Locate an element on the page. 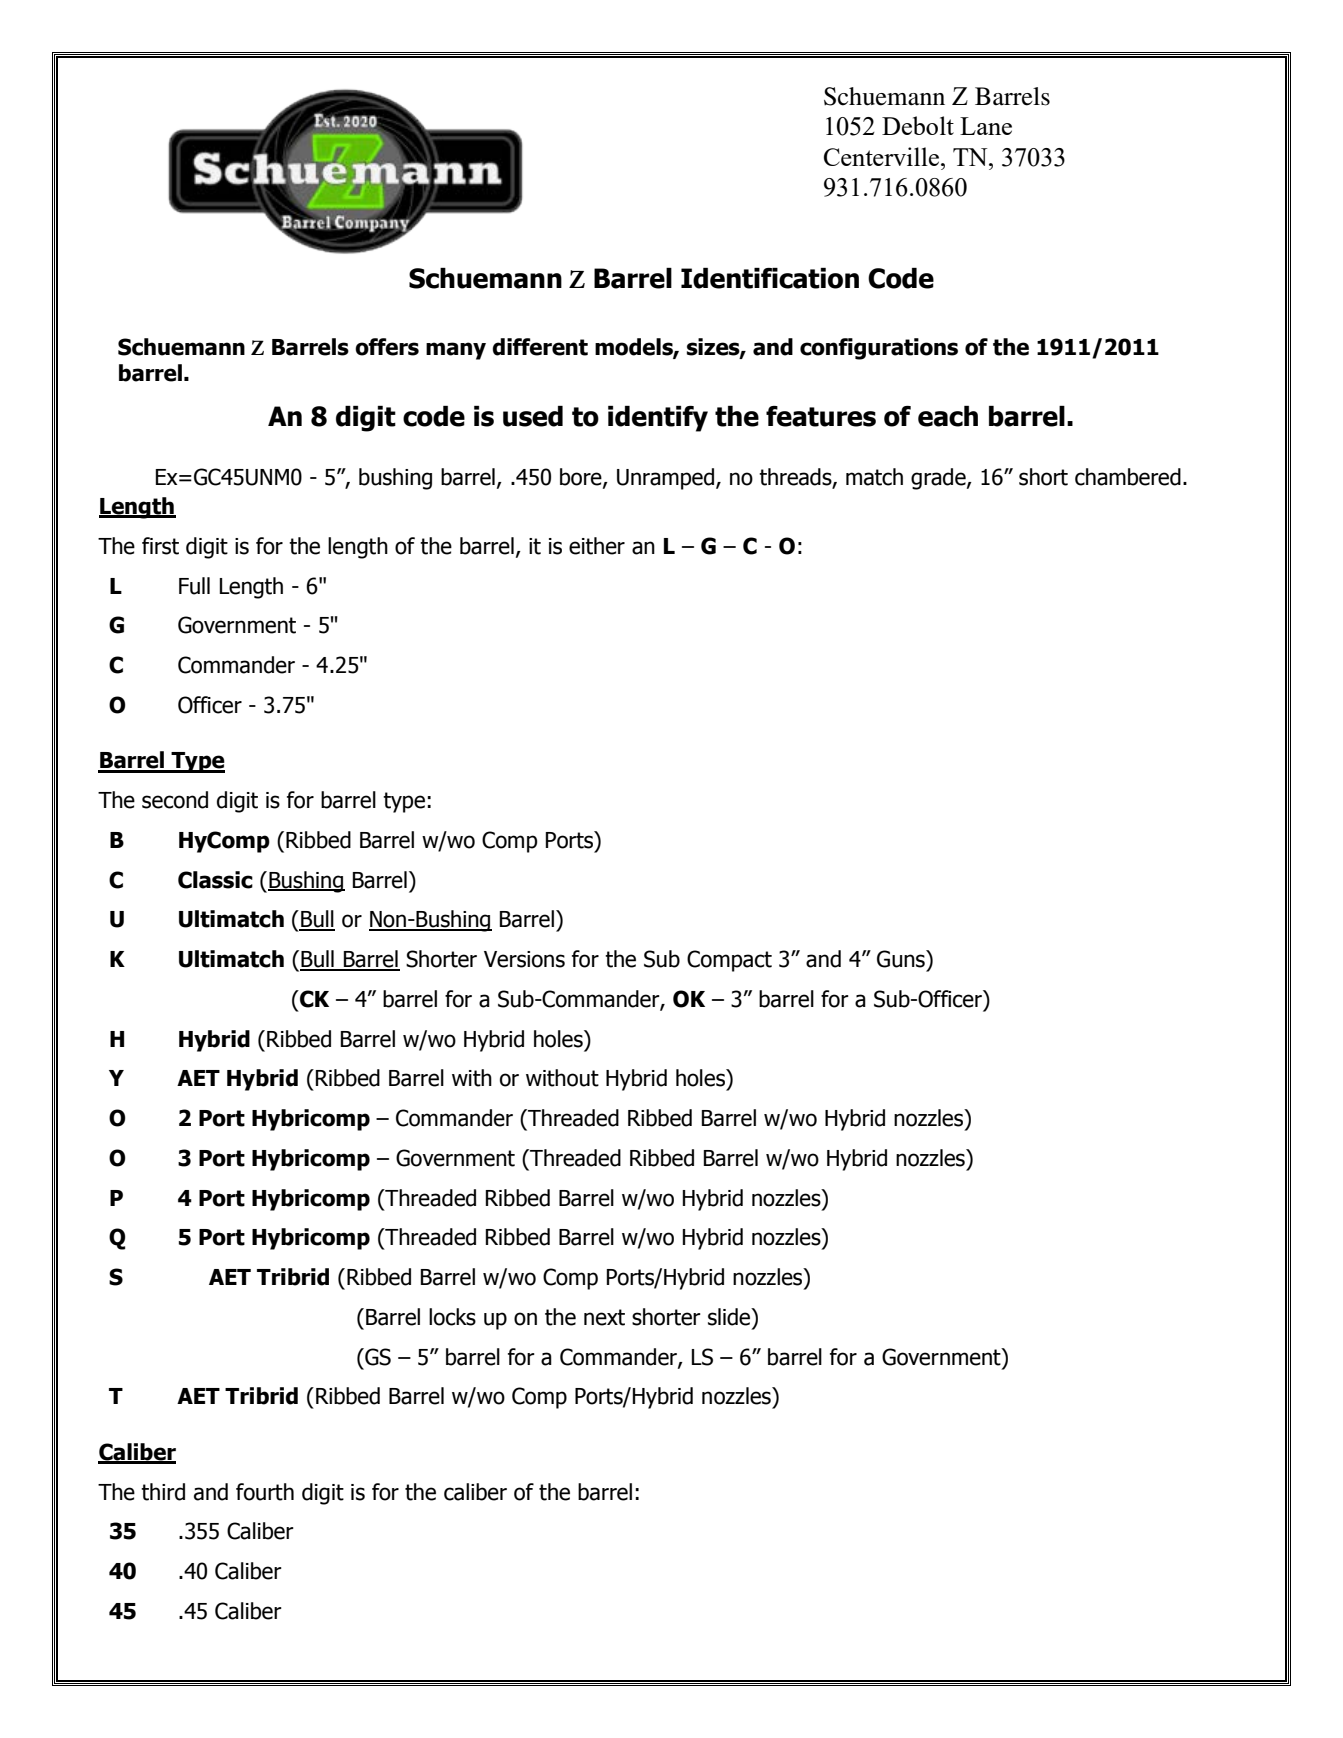 Image resolution: width=1343 pixels, height=1738 pixels. Versions is located at coordinates (524, 959).
